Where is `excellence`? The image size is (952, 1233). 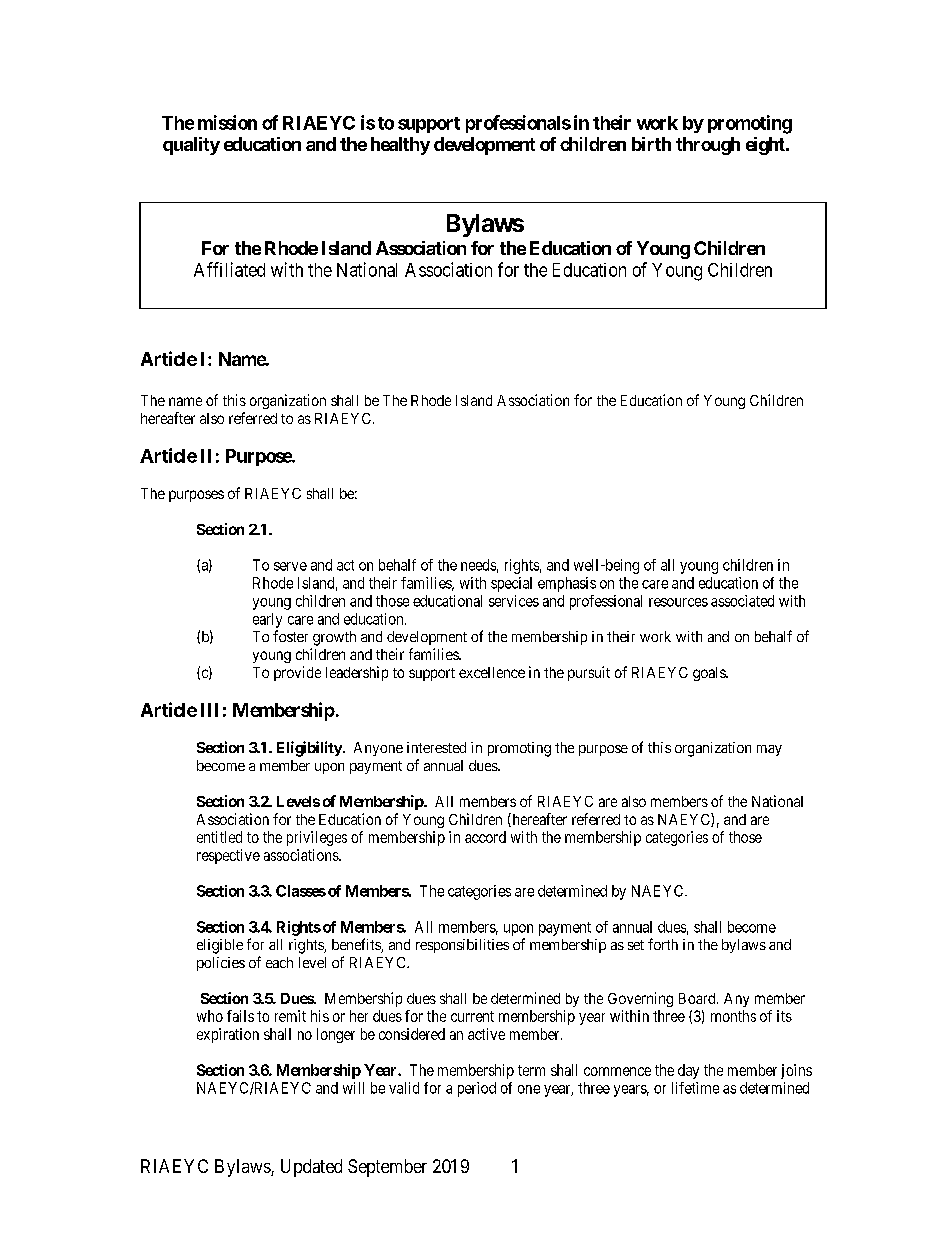 excellence is located at coordinates (492, 672).
